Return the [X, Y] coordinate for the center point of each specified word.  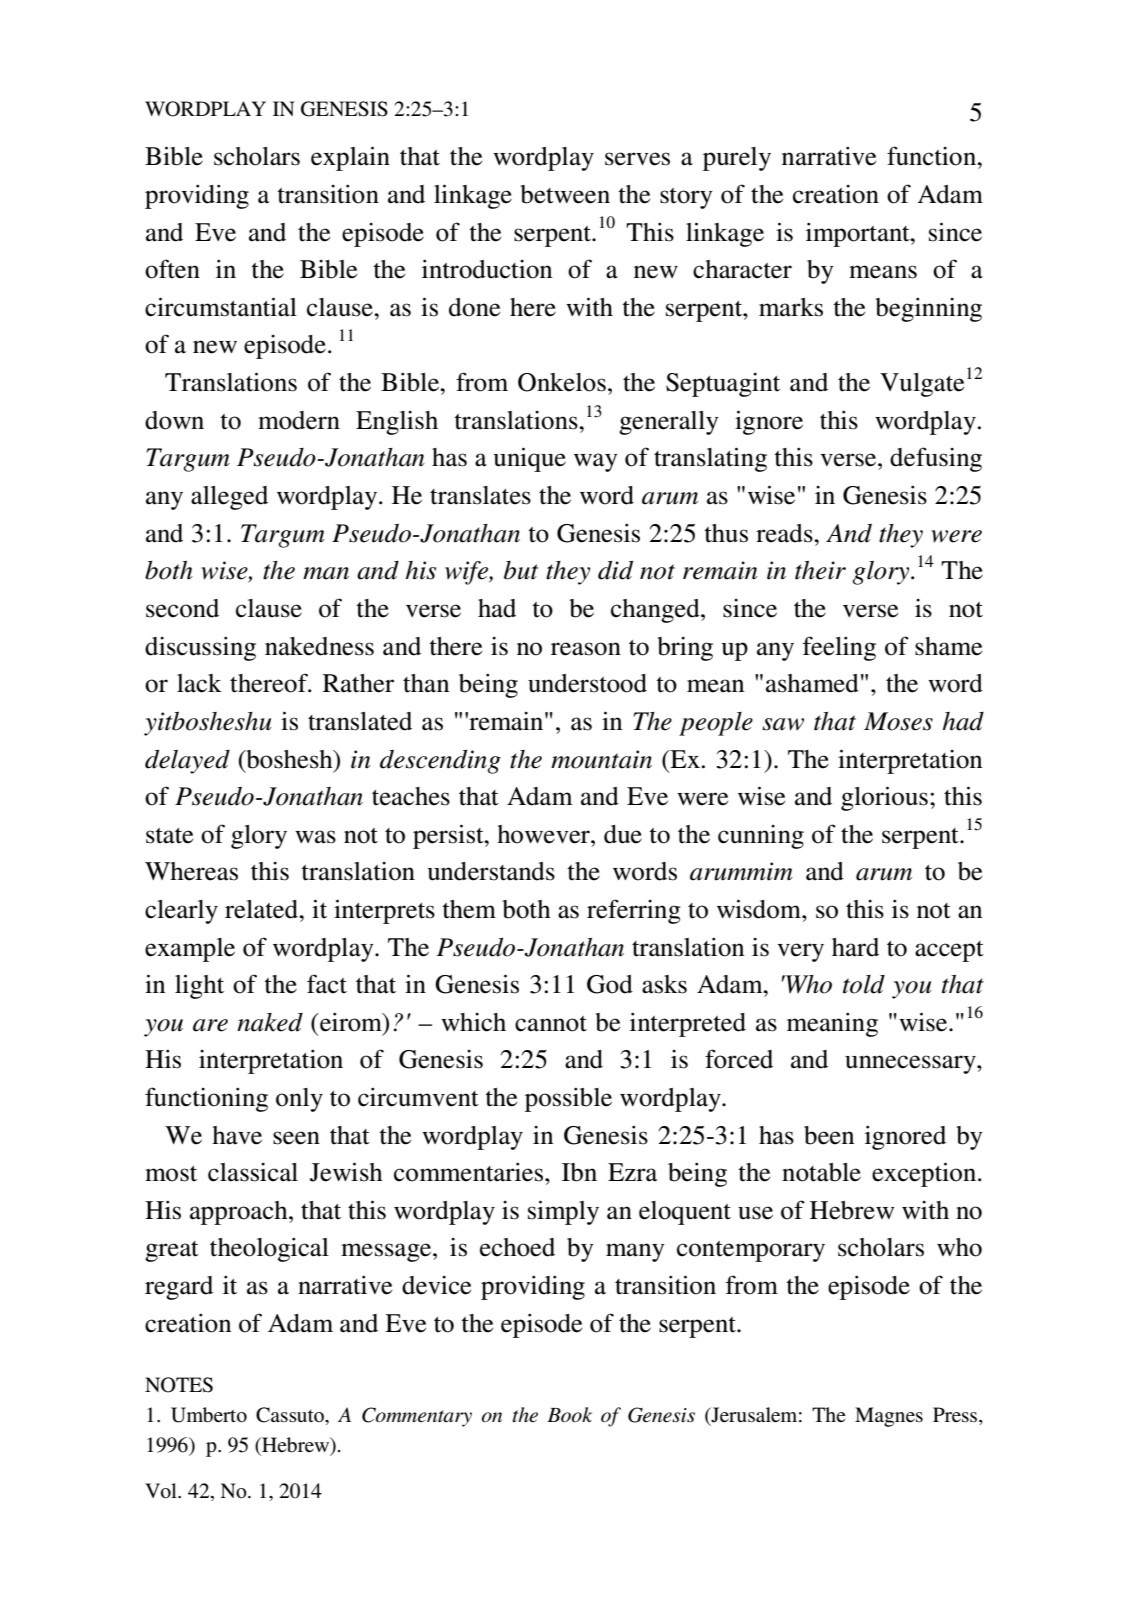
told [864, 984]
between [565, 194]
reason [586, 649]
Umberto [209, 1415]
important [859, 234]
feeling [839, 648]
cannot [551, 1024]
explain [350, 158]
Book [569, 1414]
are [210, 1025]
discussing [200, 648]
